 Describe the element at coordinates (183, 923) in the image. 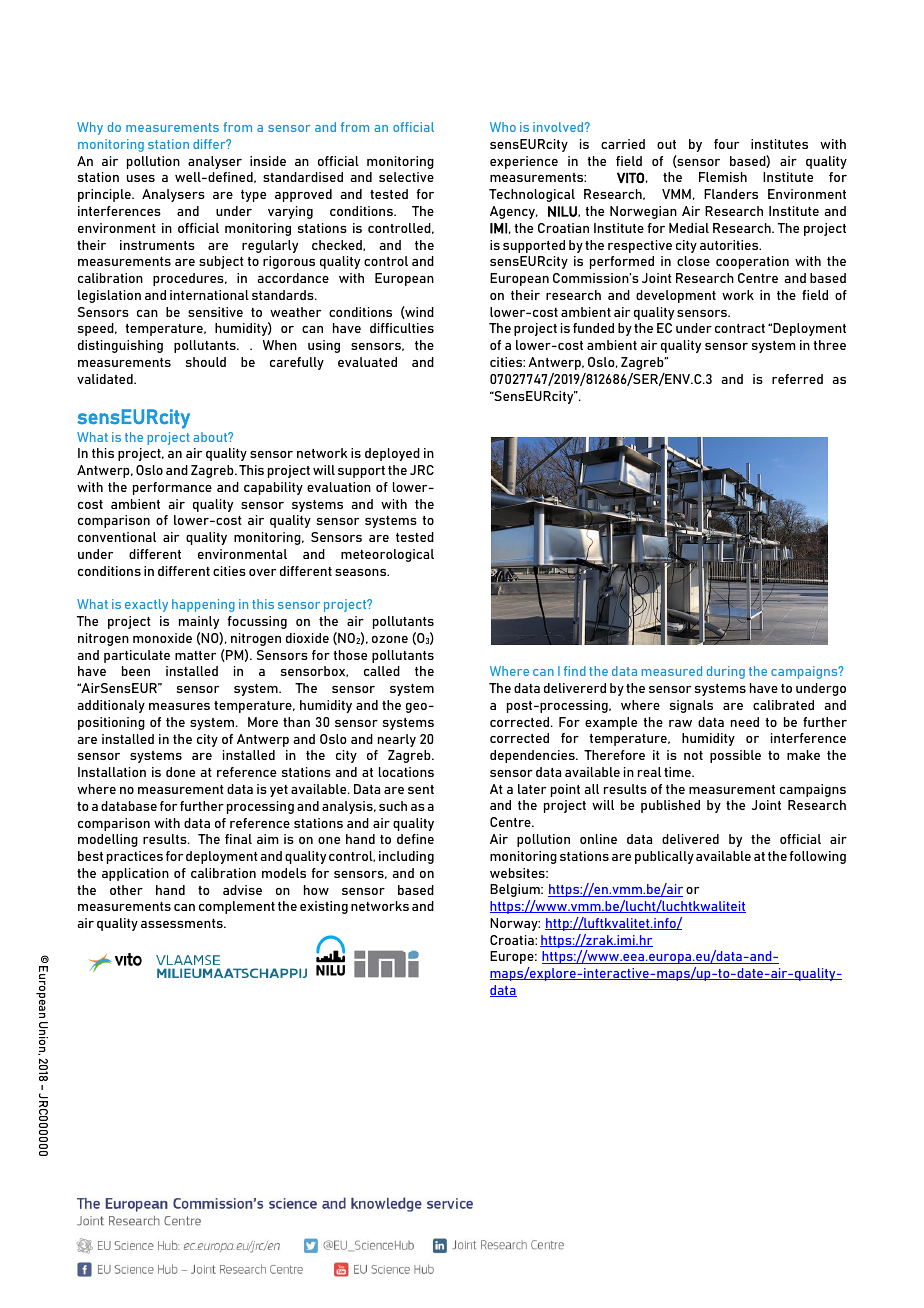

I see `assessments` at that location.
